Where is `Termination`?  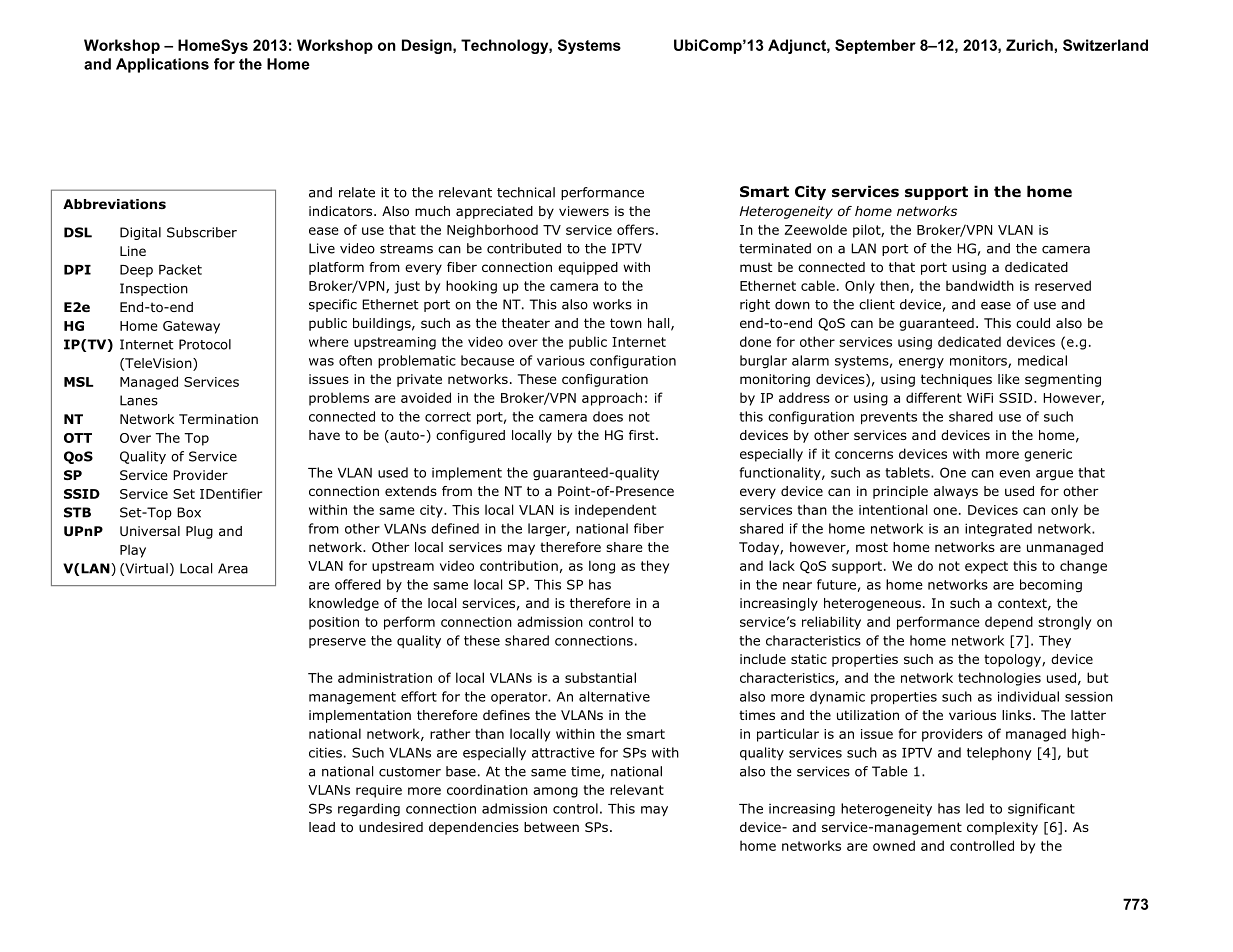 Termination is located at coordinates (218, 419).
